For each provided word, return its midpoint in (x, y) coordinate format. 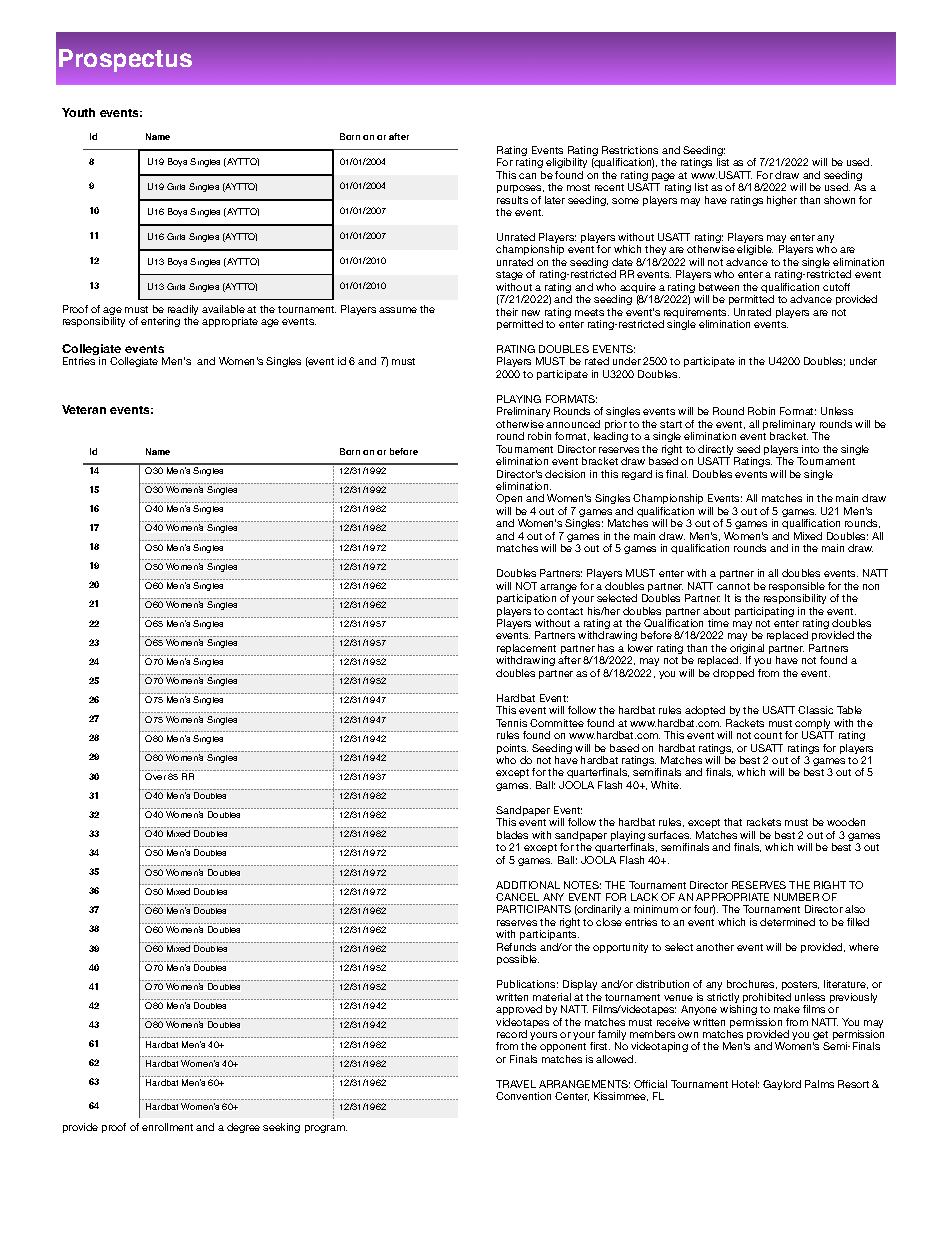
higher (782, 201)
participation (526, 599)
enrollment (167, 1127)
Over (155, 776)
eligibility (566, 163)
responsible (797, 588)
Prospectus (125, 60)
